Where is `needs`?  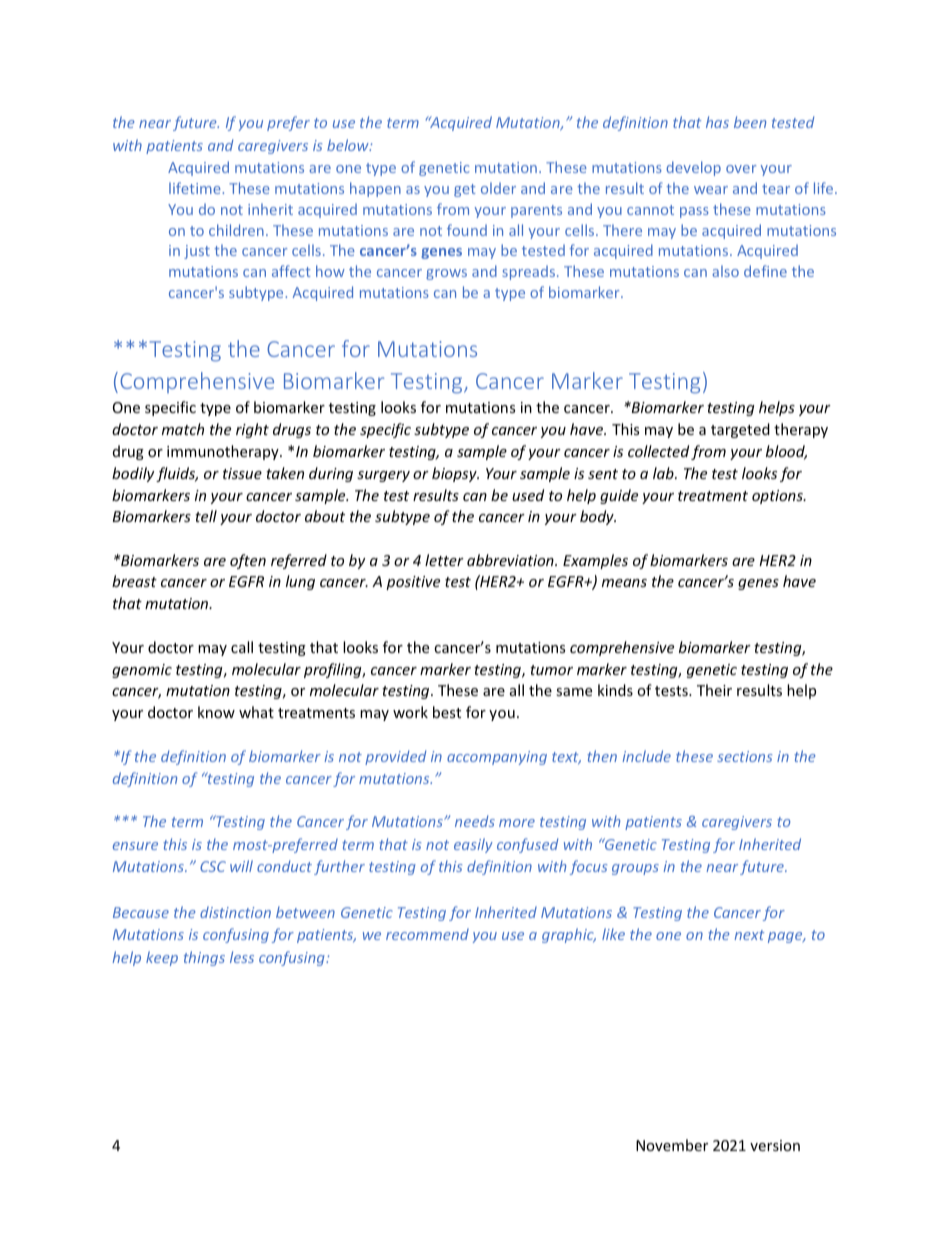
needs is located at coordinates (475, 821).
